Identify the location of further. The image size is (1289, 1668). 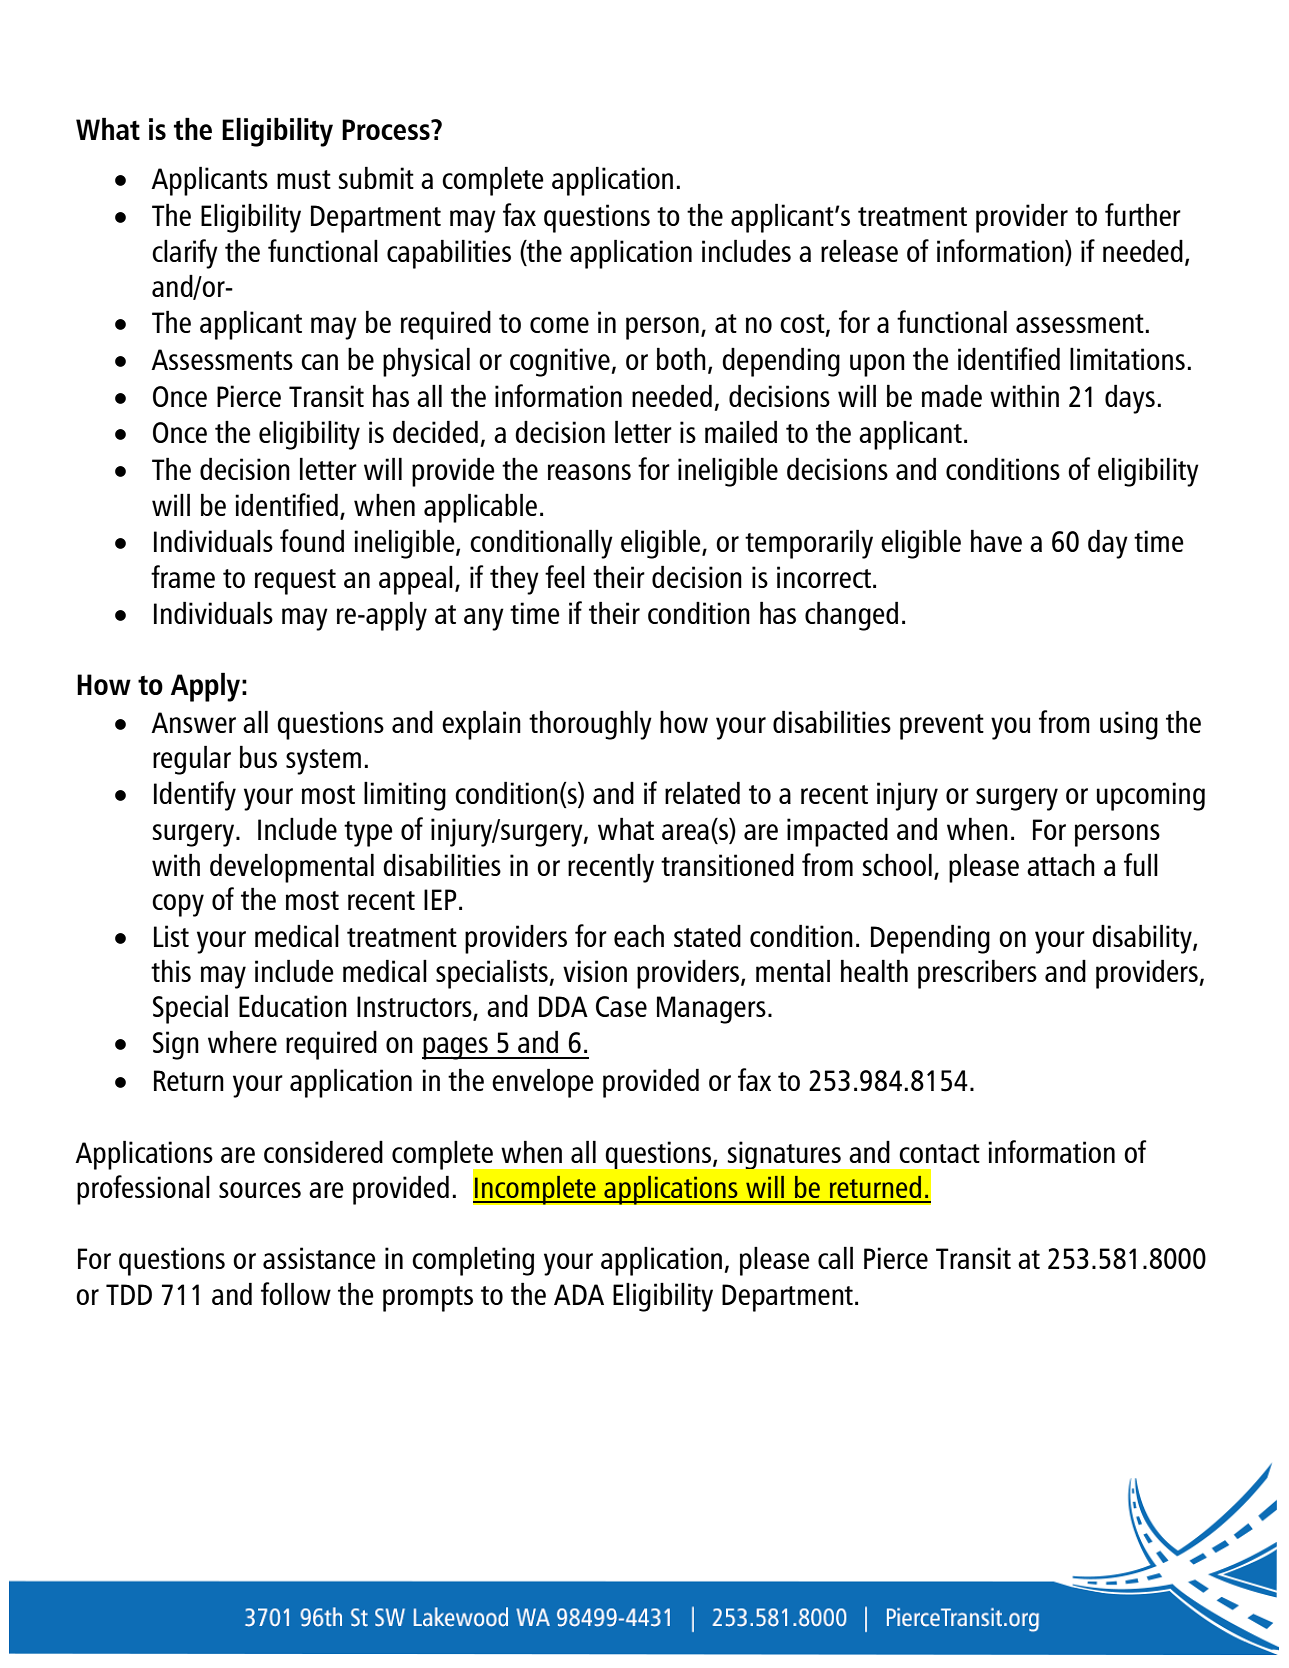
(1143, 214).
